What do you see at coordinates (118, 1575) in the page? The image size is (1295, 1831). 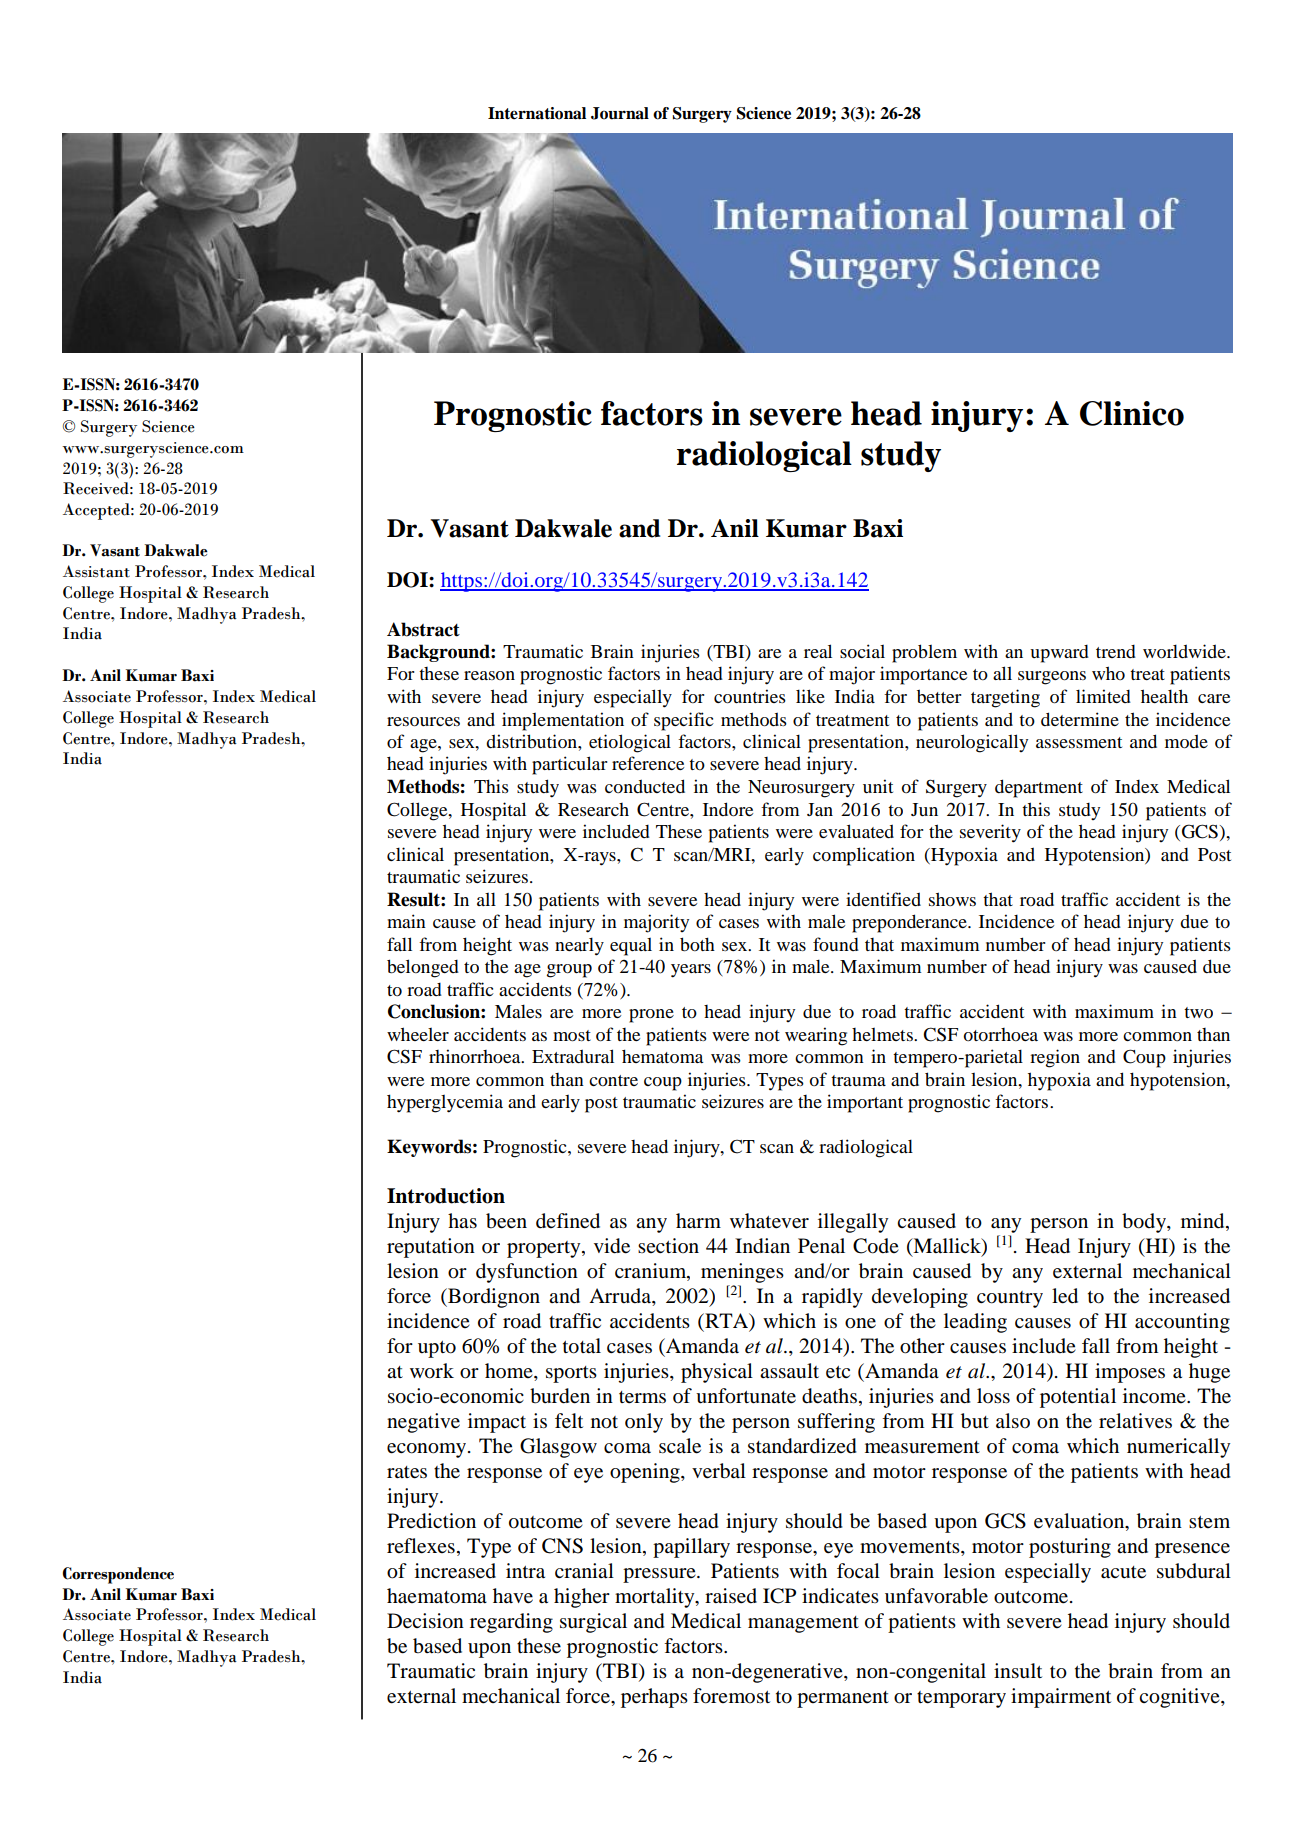 I see `Correspondence` at bounding box center [118, 1575].
